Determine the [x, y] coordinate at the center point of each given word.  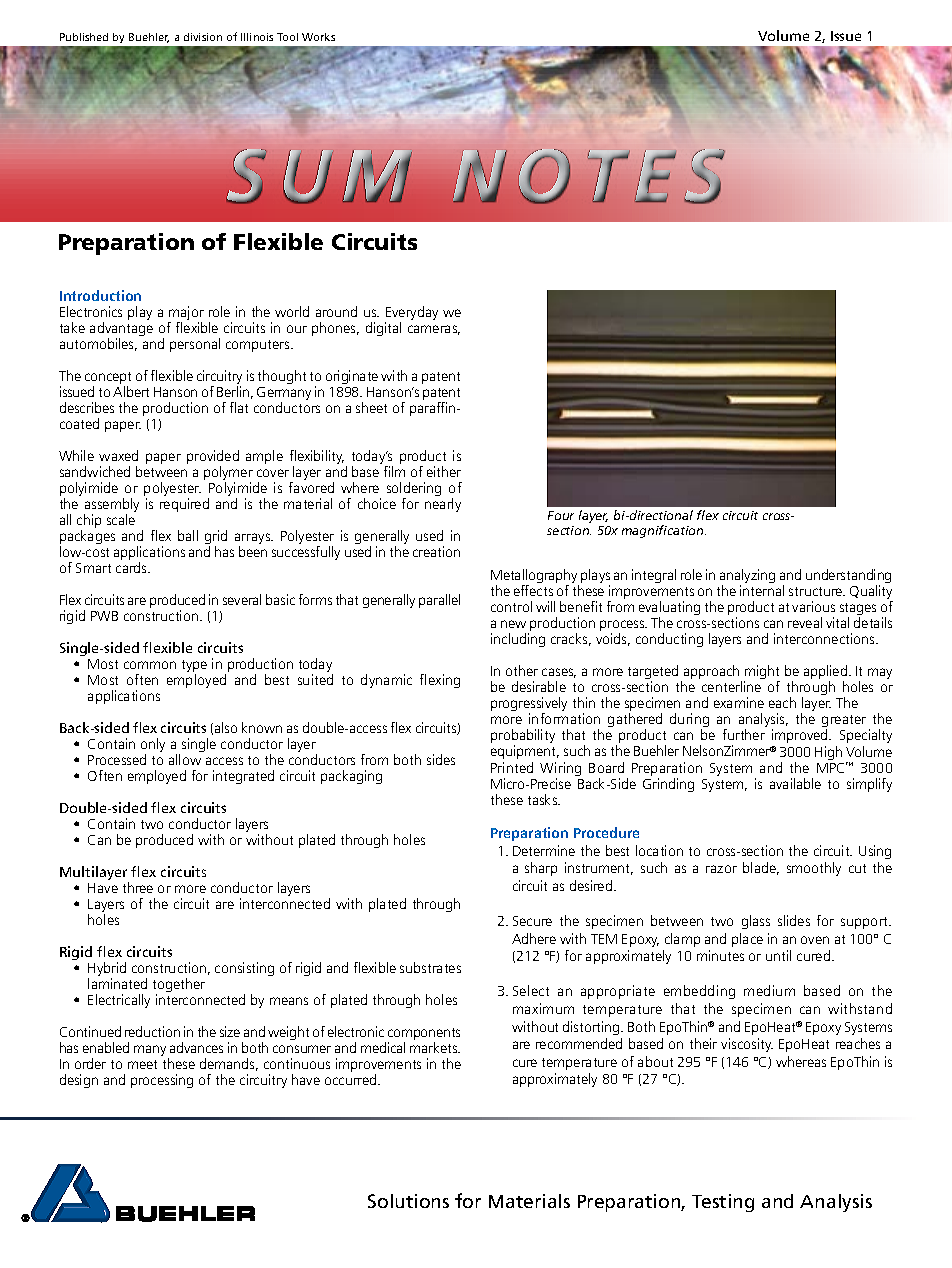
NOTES [587, 177]
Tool [287, 37]
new [513, 624]
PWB [104, 616]
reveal [805, 622]
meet [142, 1064]
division [203, 37]
